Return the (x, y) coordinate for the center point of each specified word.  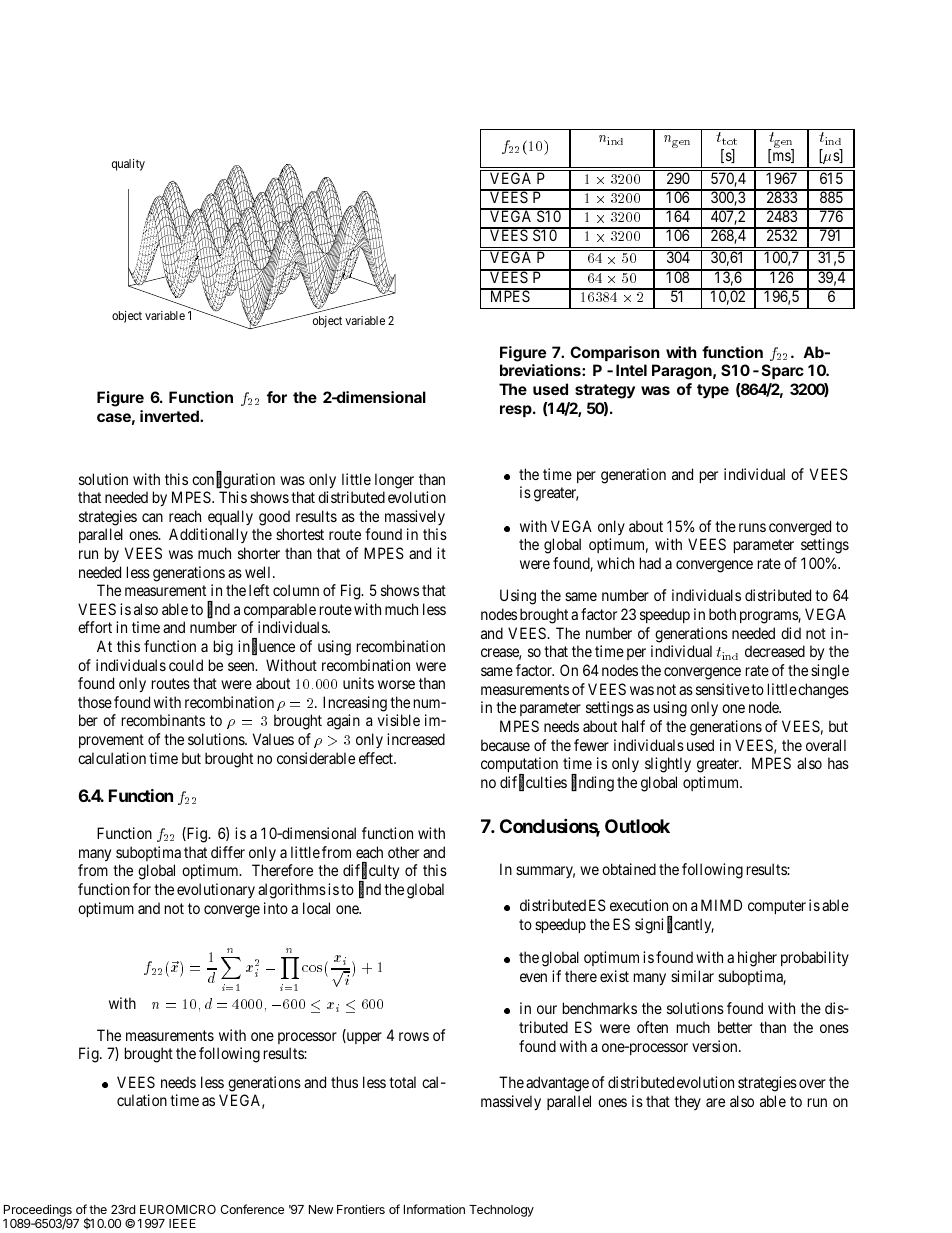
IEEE (182, 1223)
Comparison (615, 353)
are (715, 1102)
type (713, 391)
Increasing (355, 704)
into (276, 908)
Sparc (783, 371)
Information (434, 1209)
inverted (170, 416)
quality (128, 165)
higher (757, 959)
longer (394, 481)
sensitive (723, 689)
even (533, 977)
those (95, 702)
